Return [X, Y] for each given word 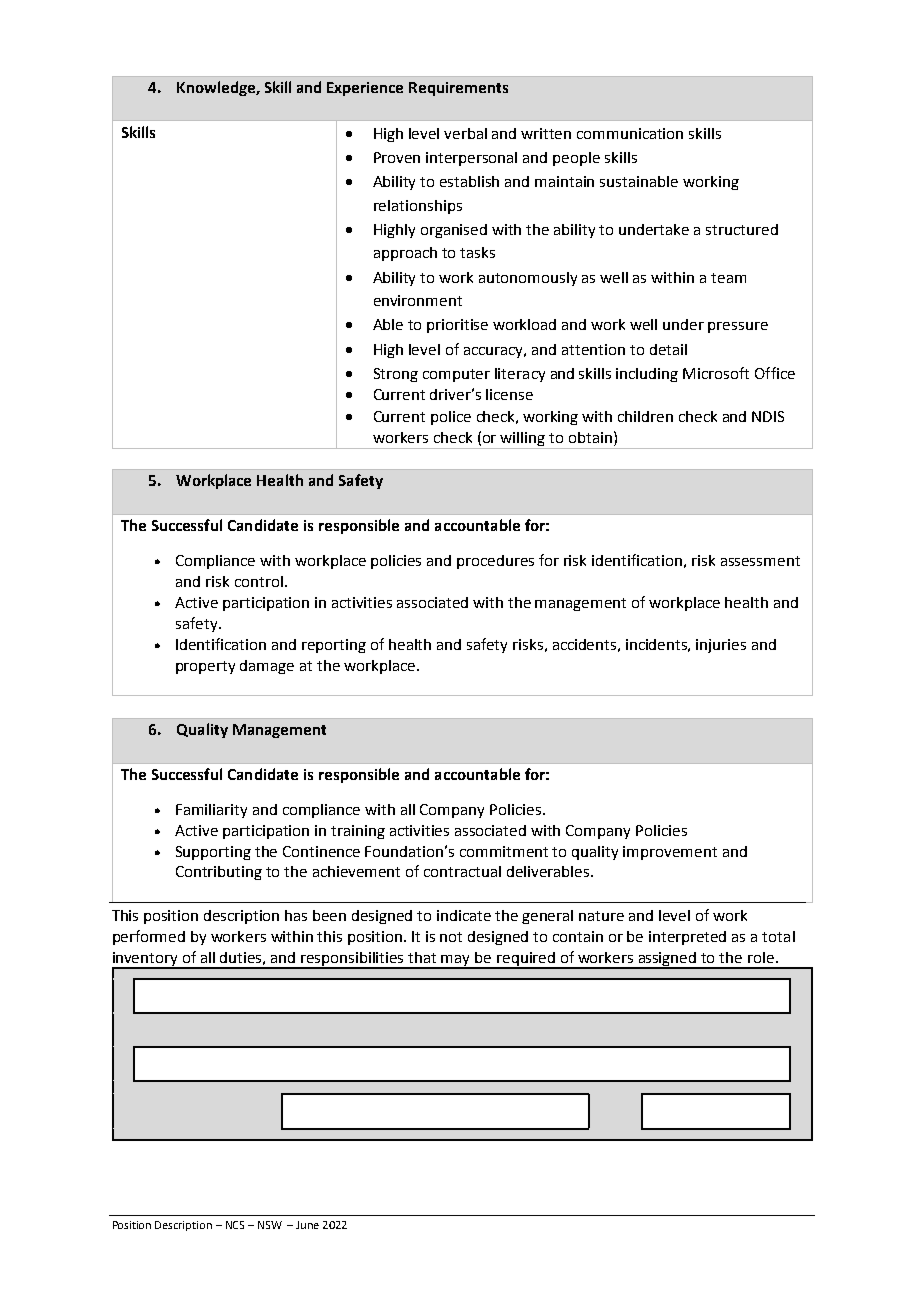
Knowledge [217, 88]
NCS [235, 1225]
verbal [465, 133]
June [307, 1225]
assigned [667, 960]
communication [630, 133]
